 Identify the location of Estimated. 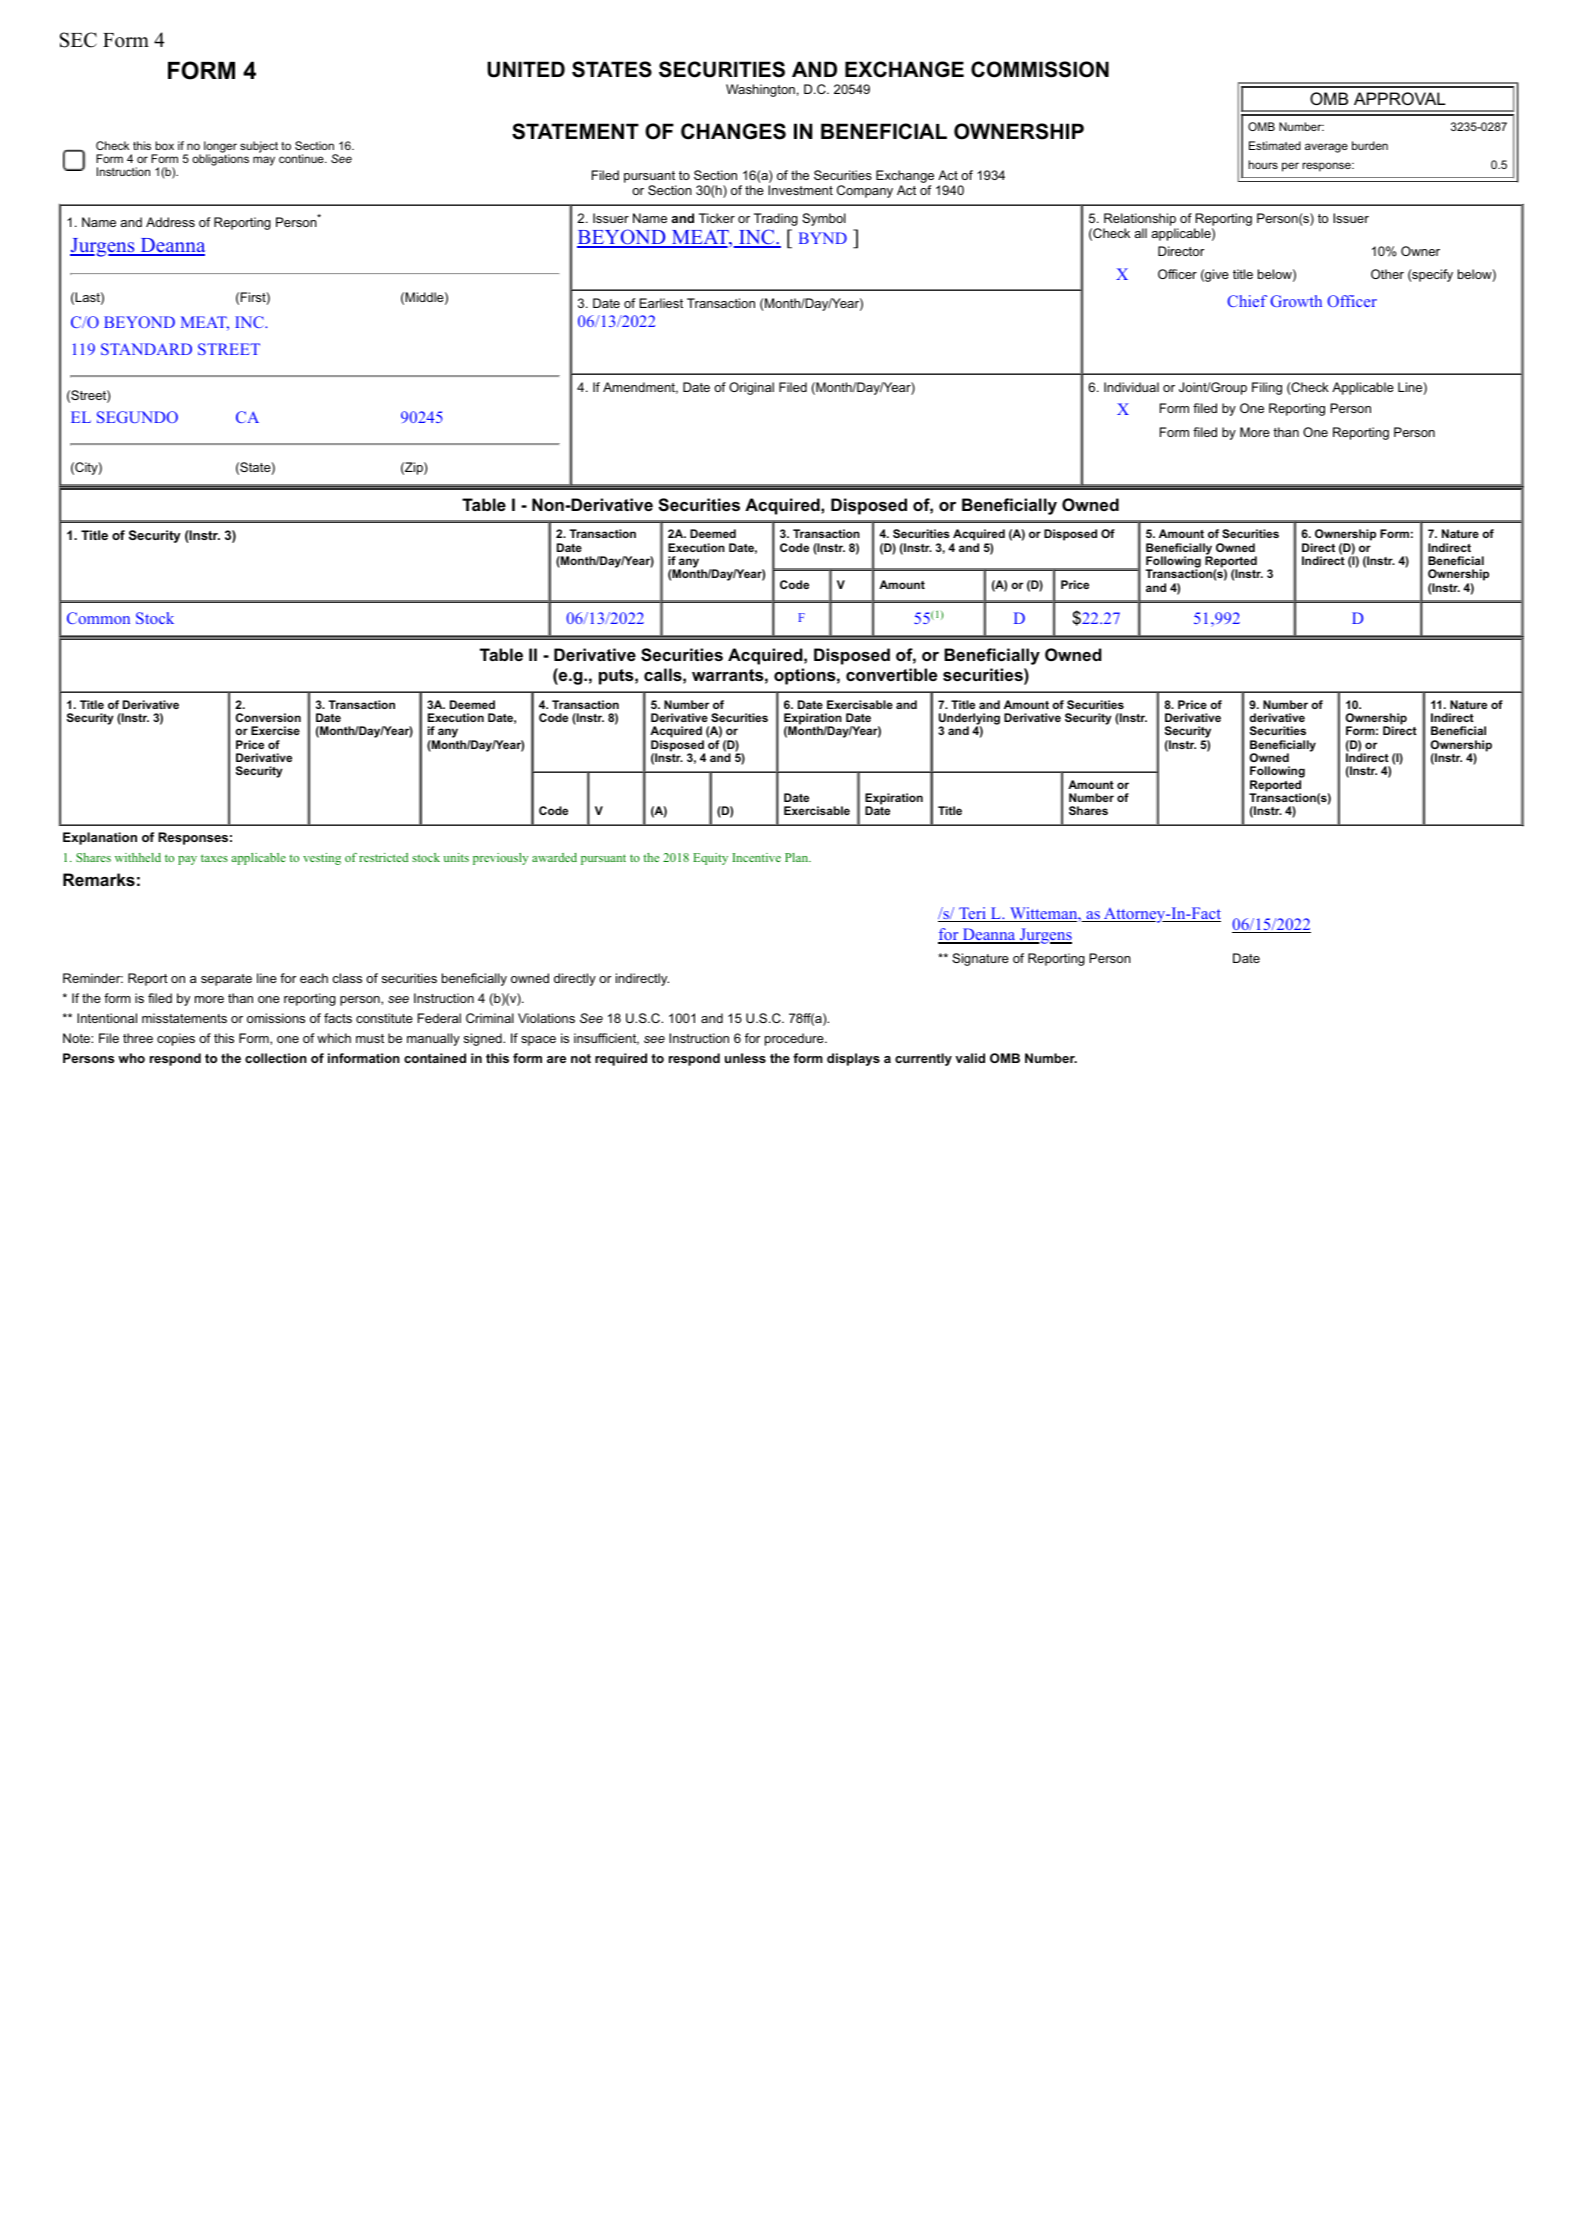
(1275, 145).
